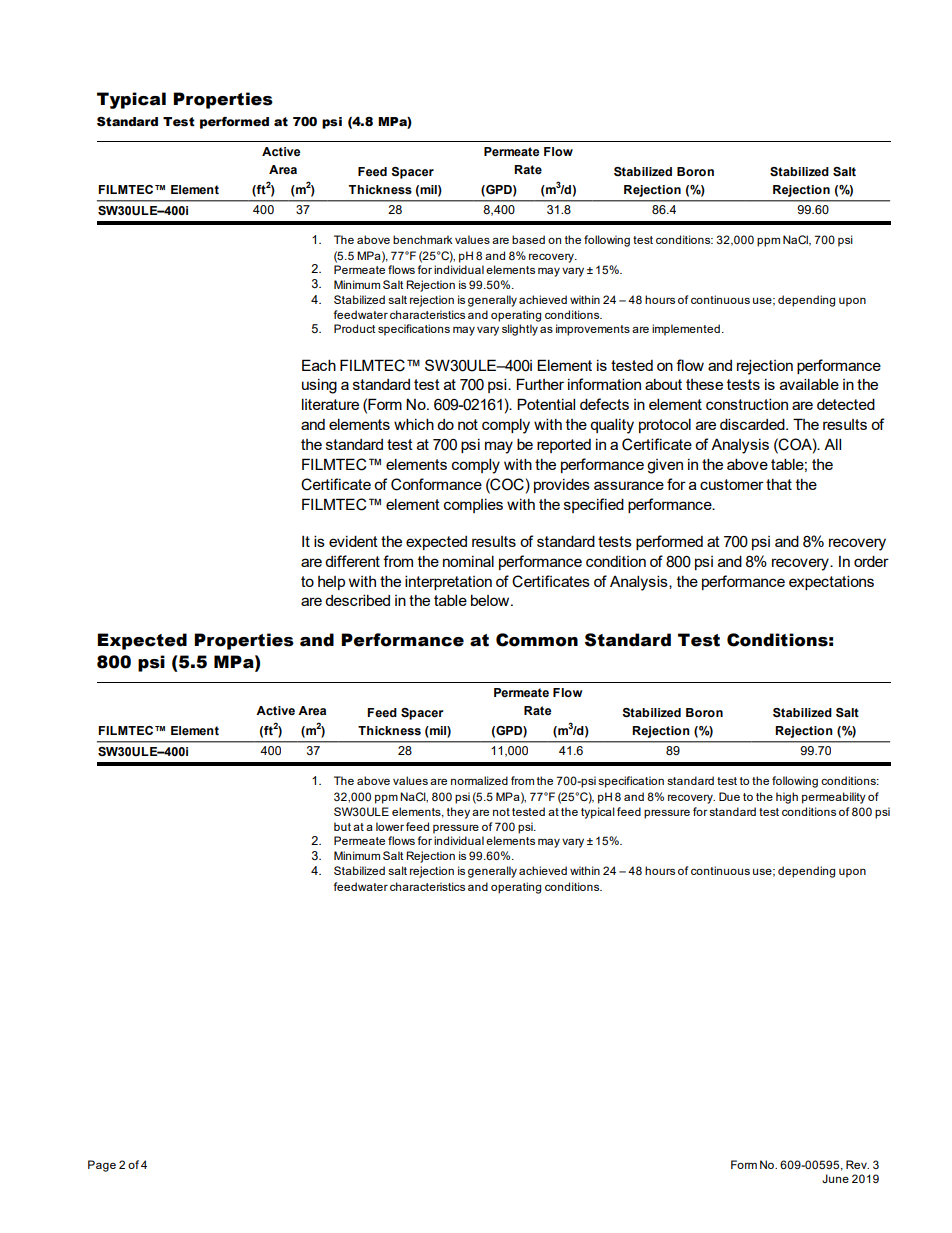  What do you see at coordinates (354, 328) in the screenshot?
I see `Product` at bounding box center [354, 328].
